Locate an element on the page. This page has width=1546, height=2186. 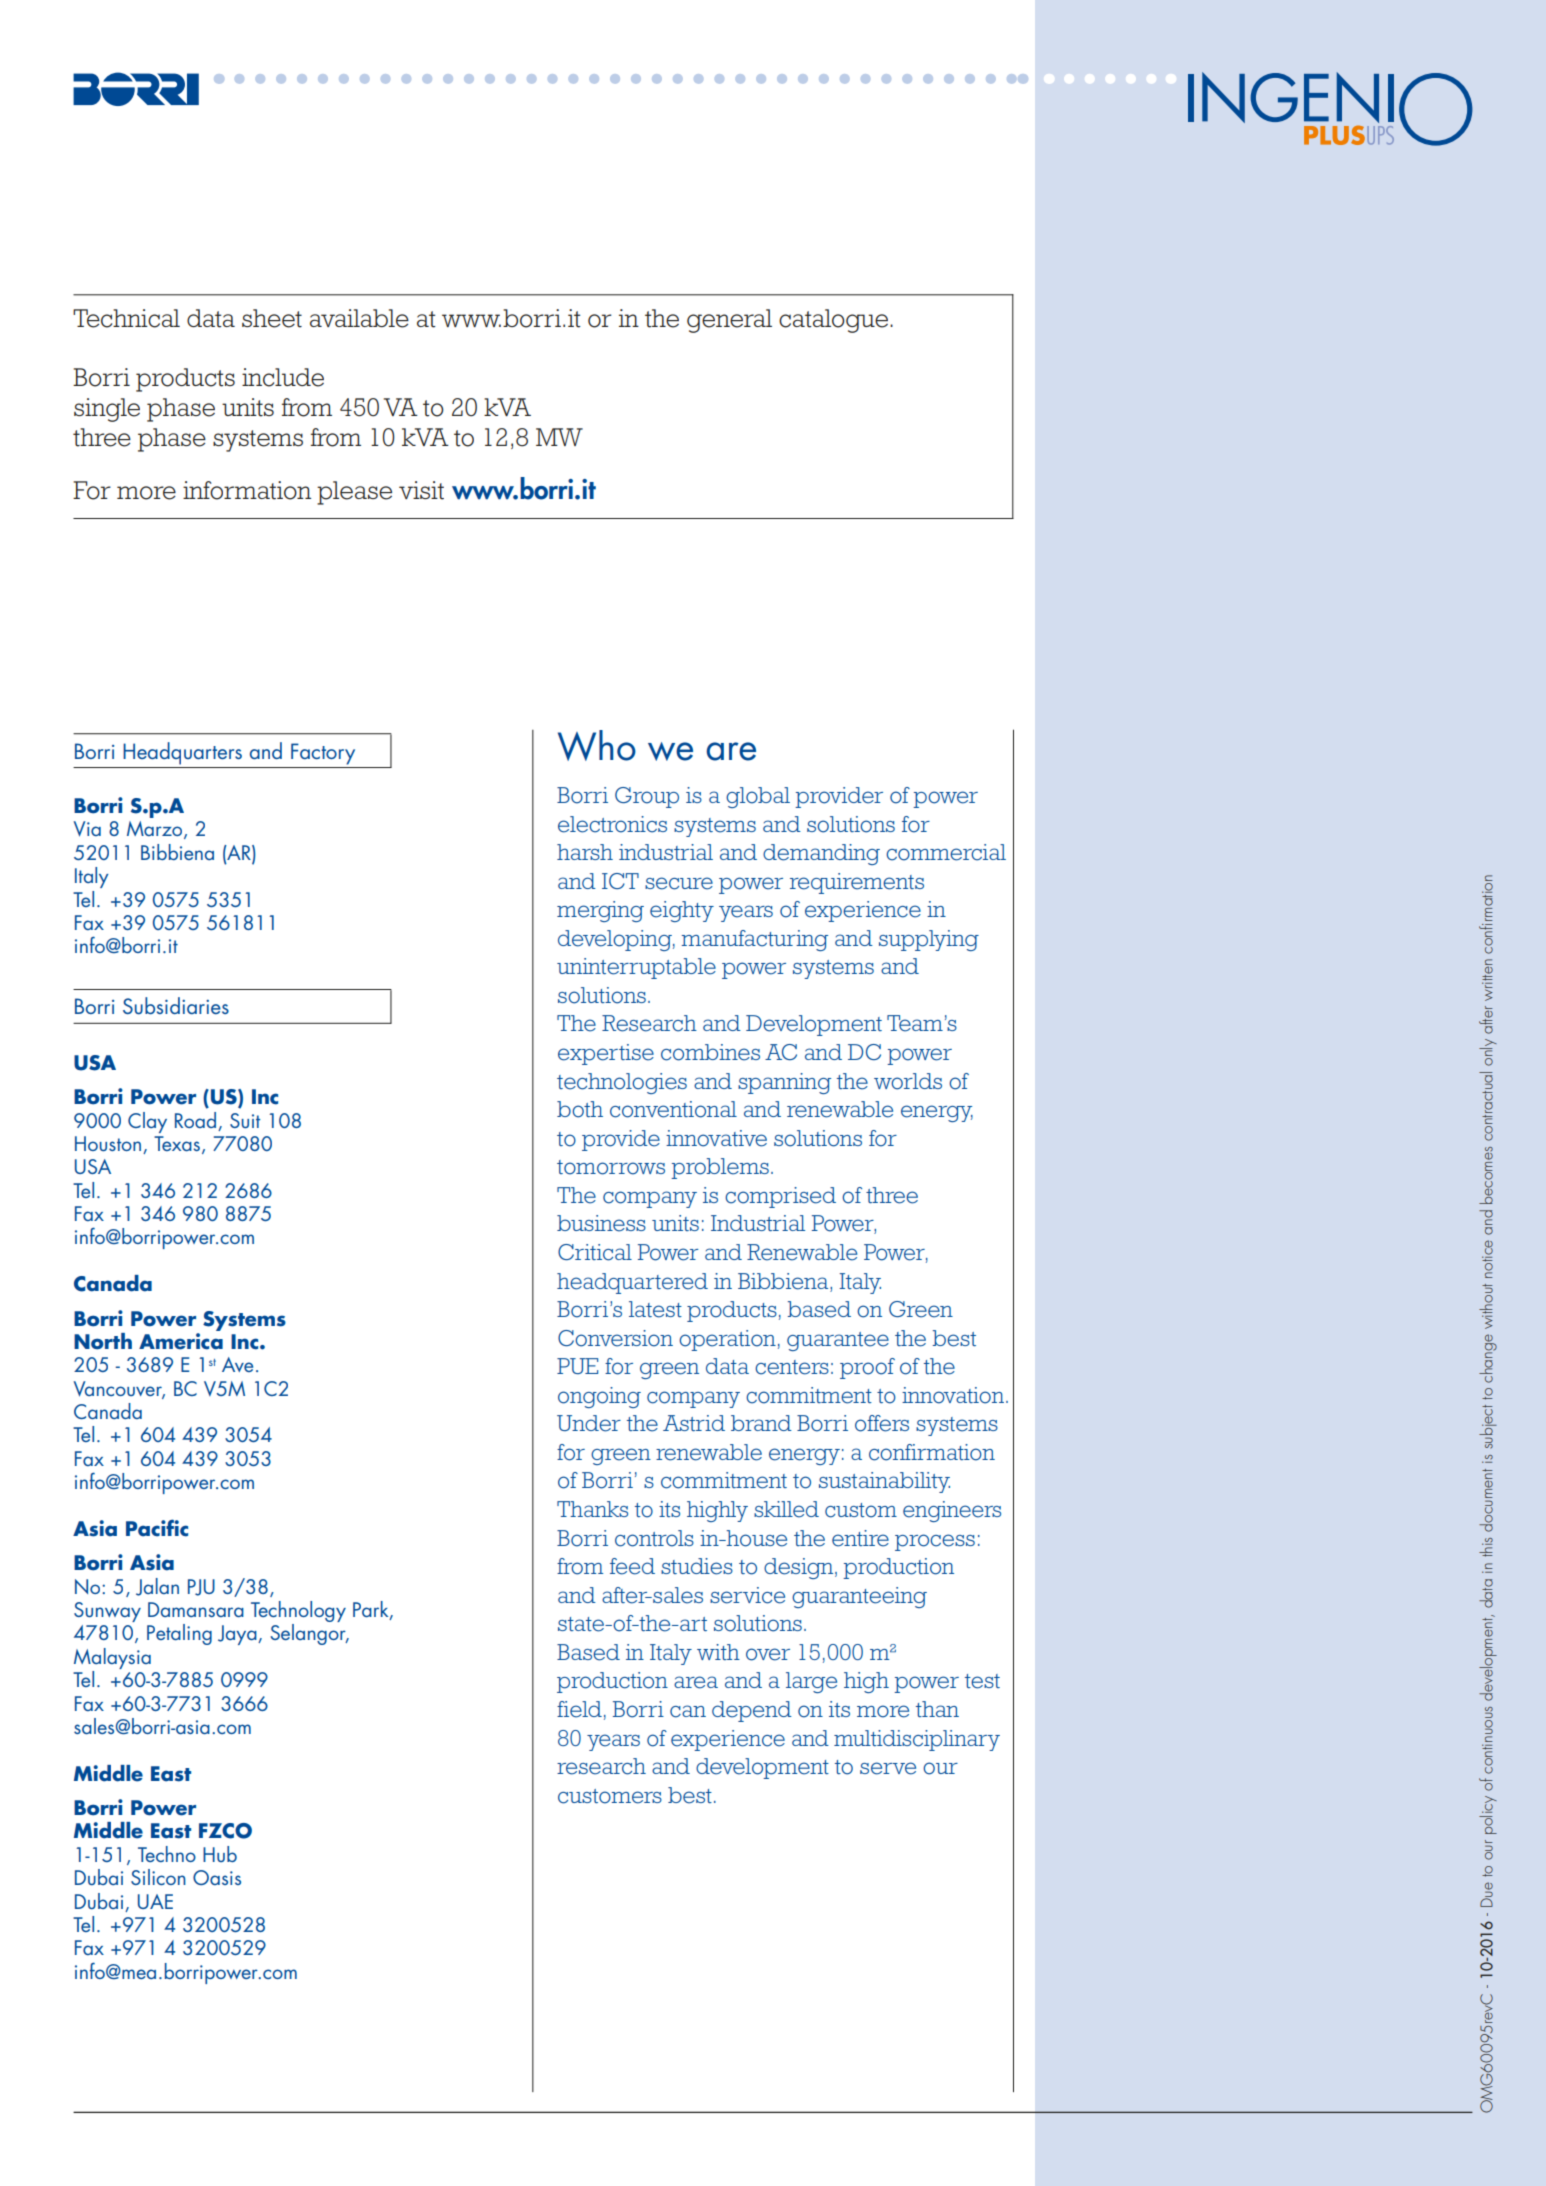
visit is located at coordinates (421, 490).
